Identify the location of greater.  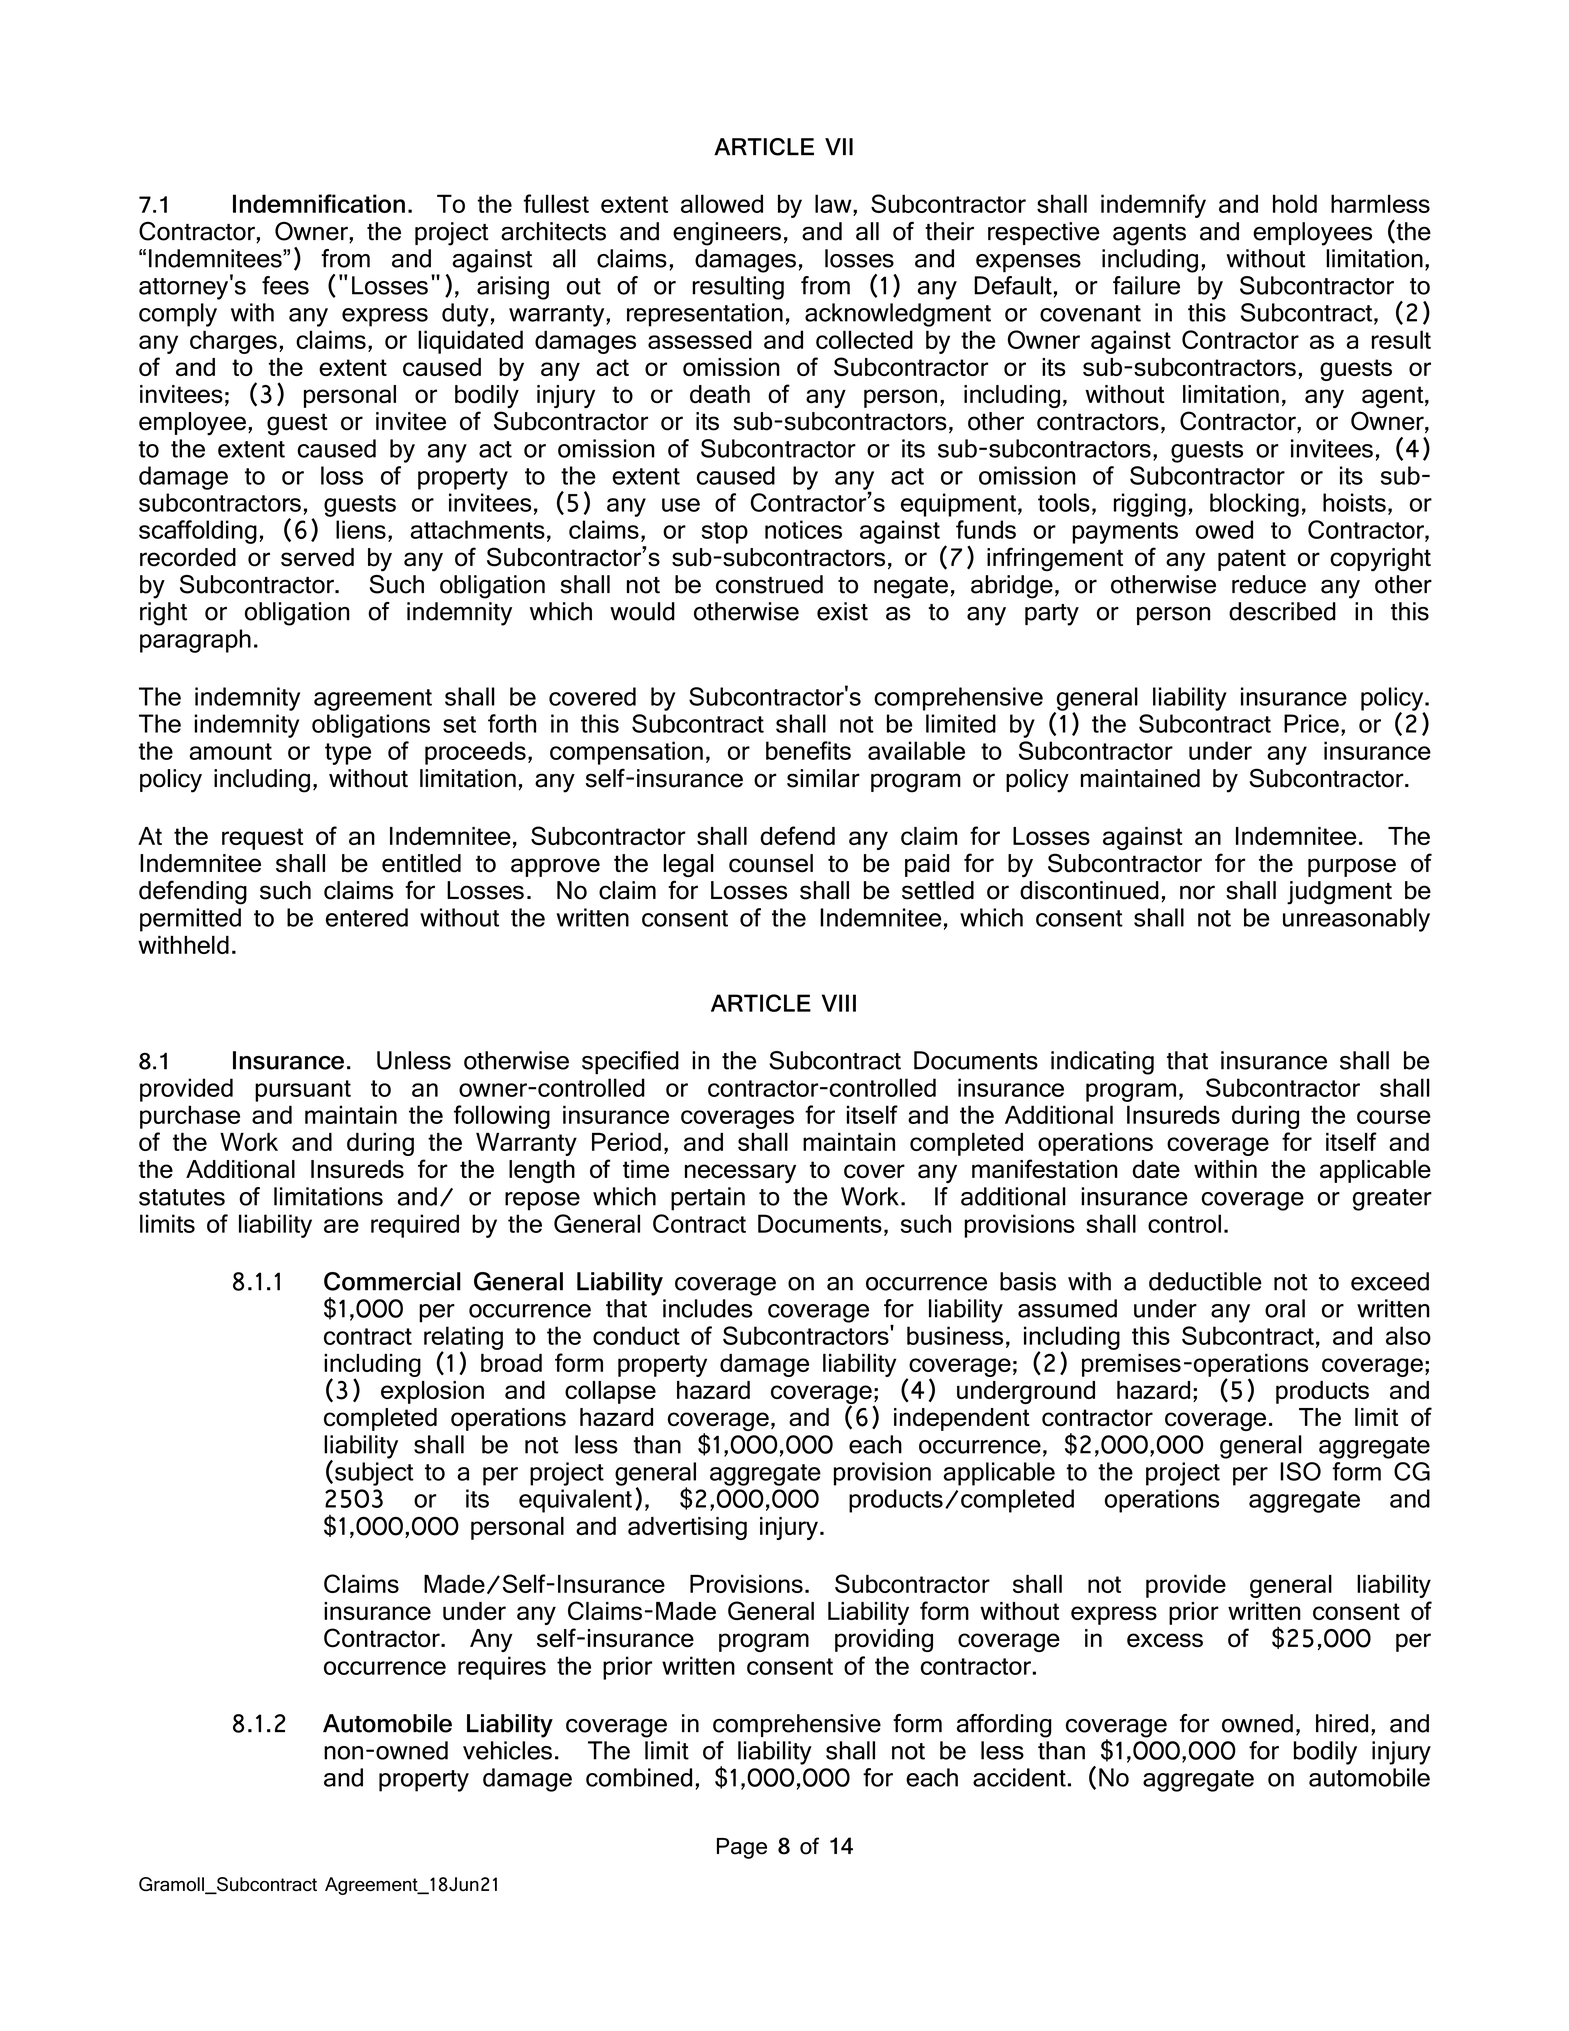
(1392, 1200).
